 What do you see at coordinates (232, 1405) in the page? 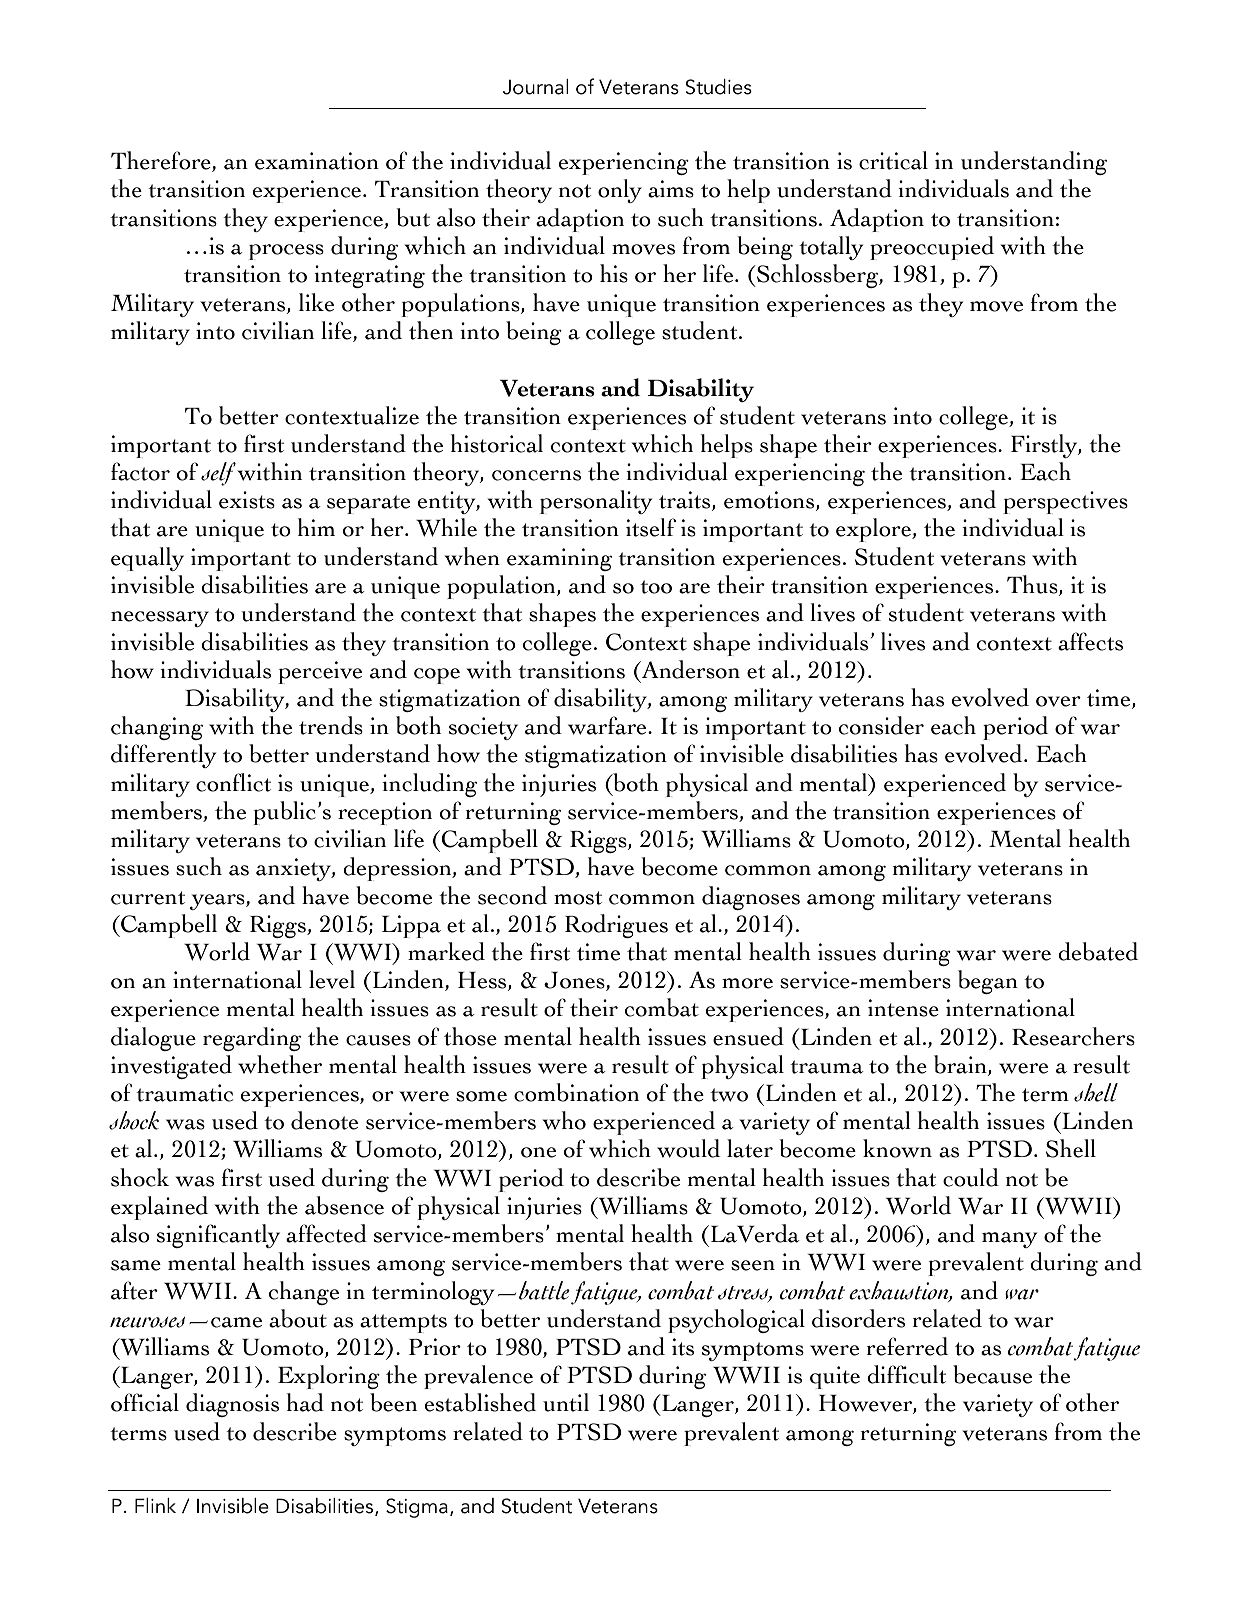
I see `diagnosis` at bounding box center [232, 1405].
